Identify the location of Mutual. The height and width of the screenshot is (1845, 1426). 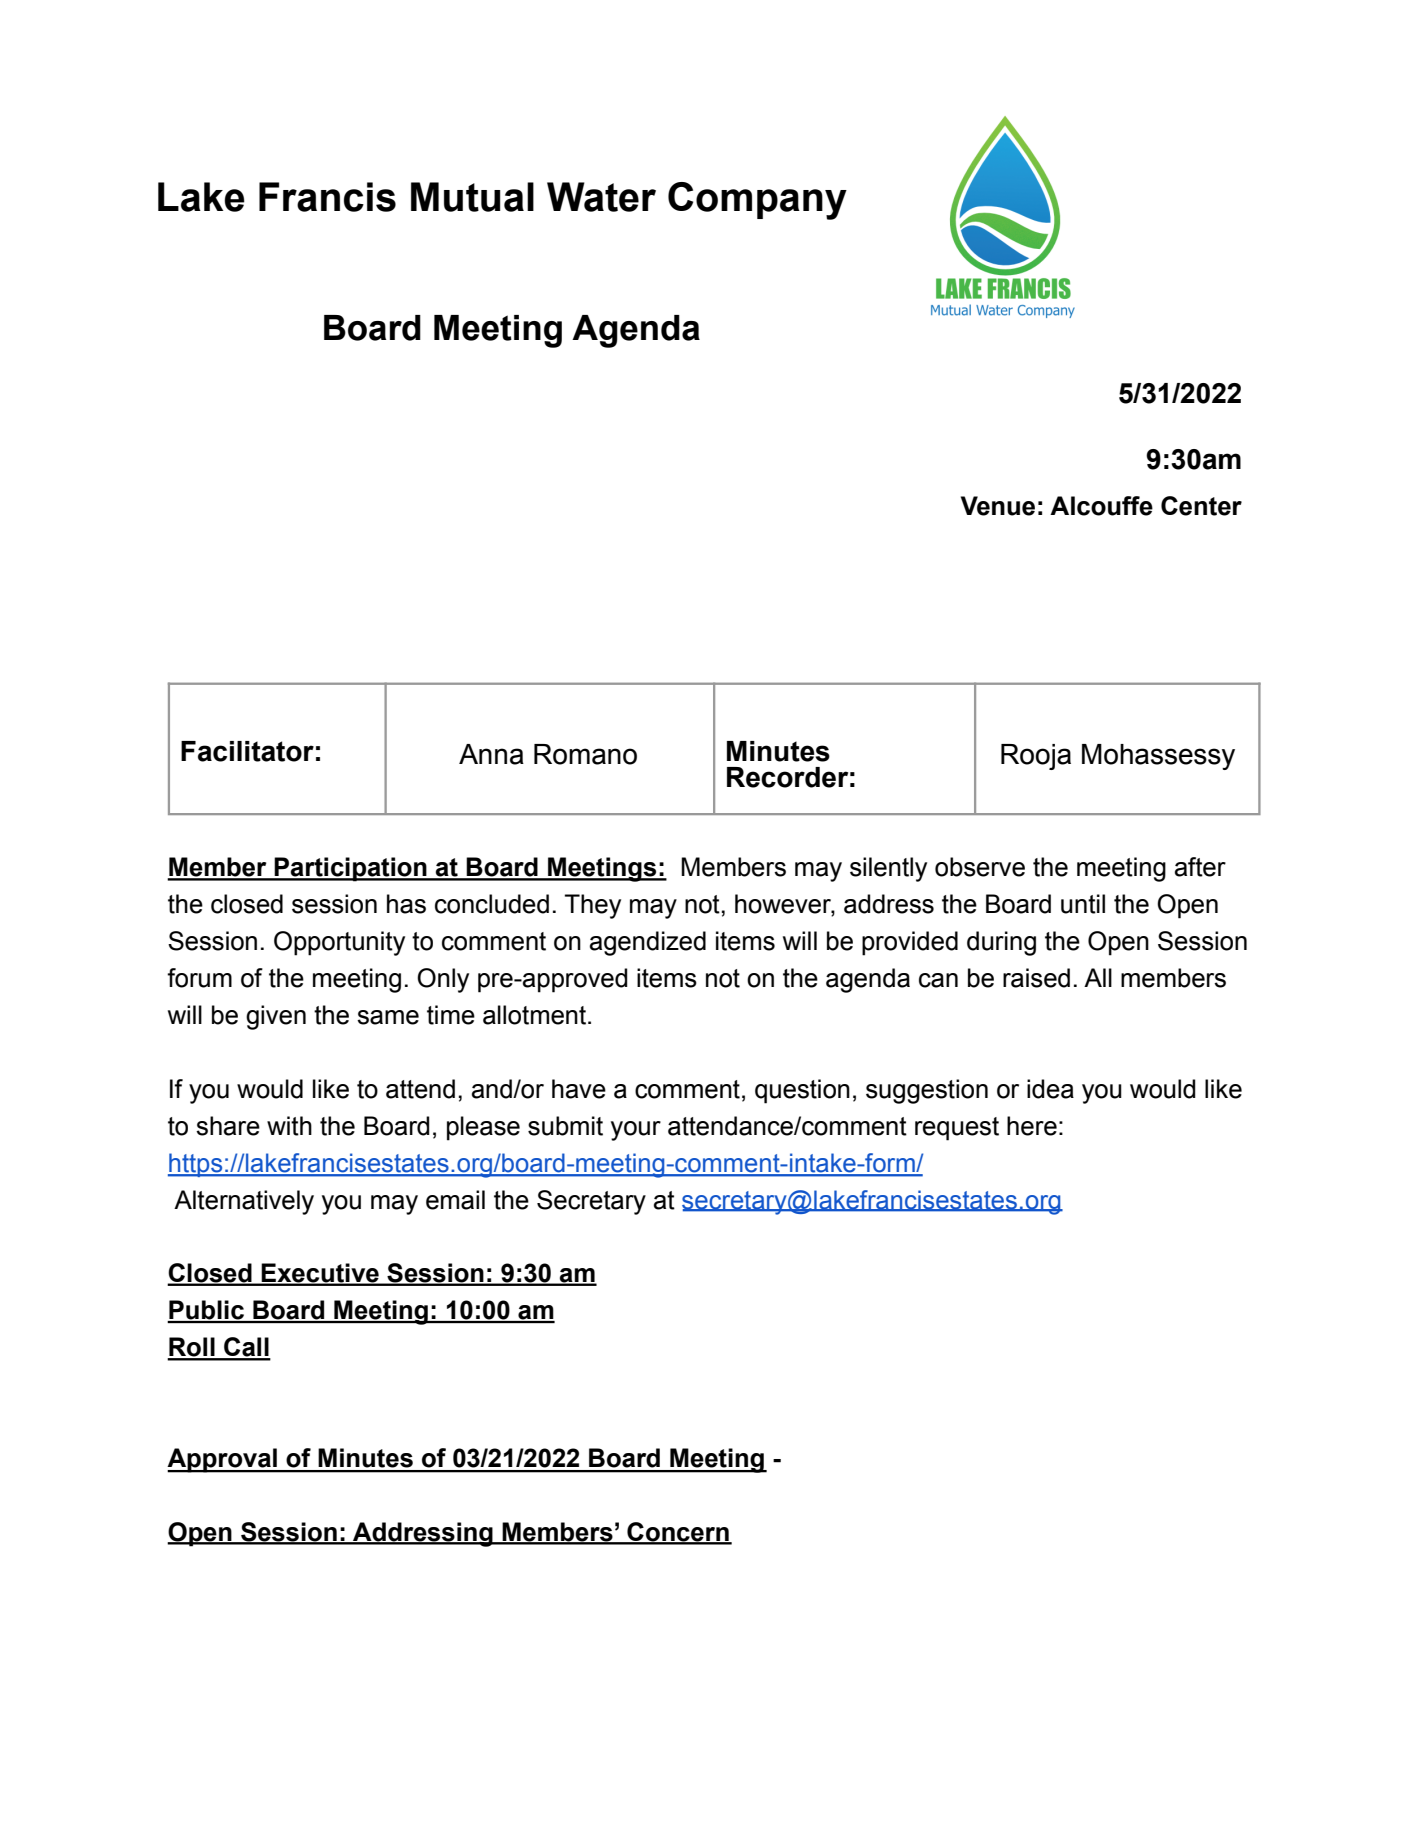
(472, 197).
